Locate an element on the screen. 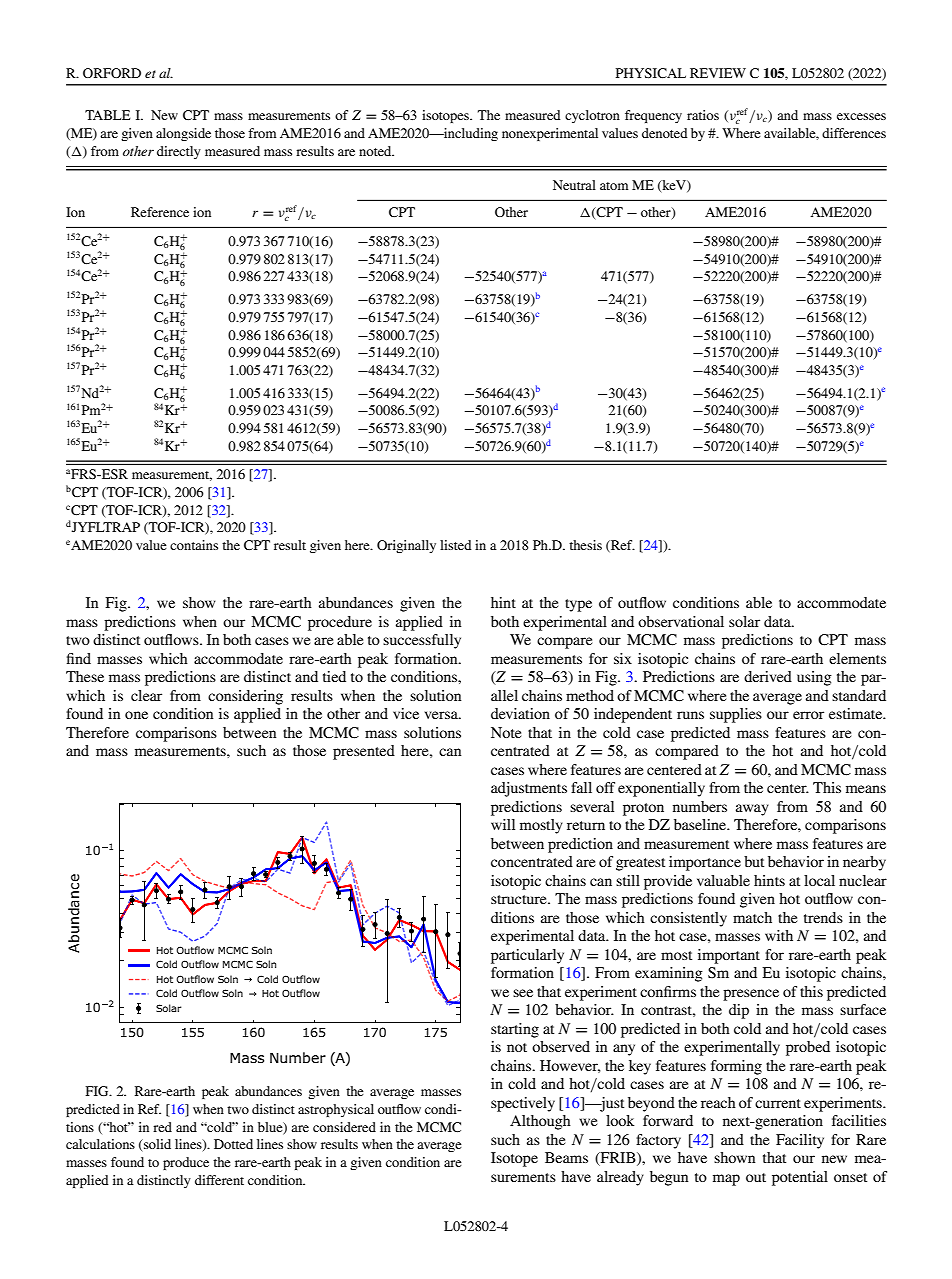  cyclotron is located at coordinates (592, 116).
